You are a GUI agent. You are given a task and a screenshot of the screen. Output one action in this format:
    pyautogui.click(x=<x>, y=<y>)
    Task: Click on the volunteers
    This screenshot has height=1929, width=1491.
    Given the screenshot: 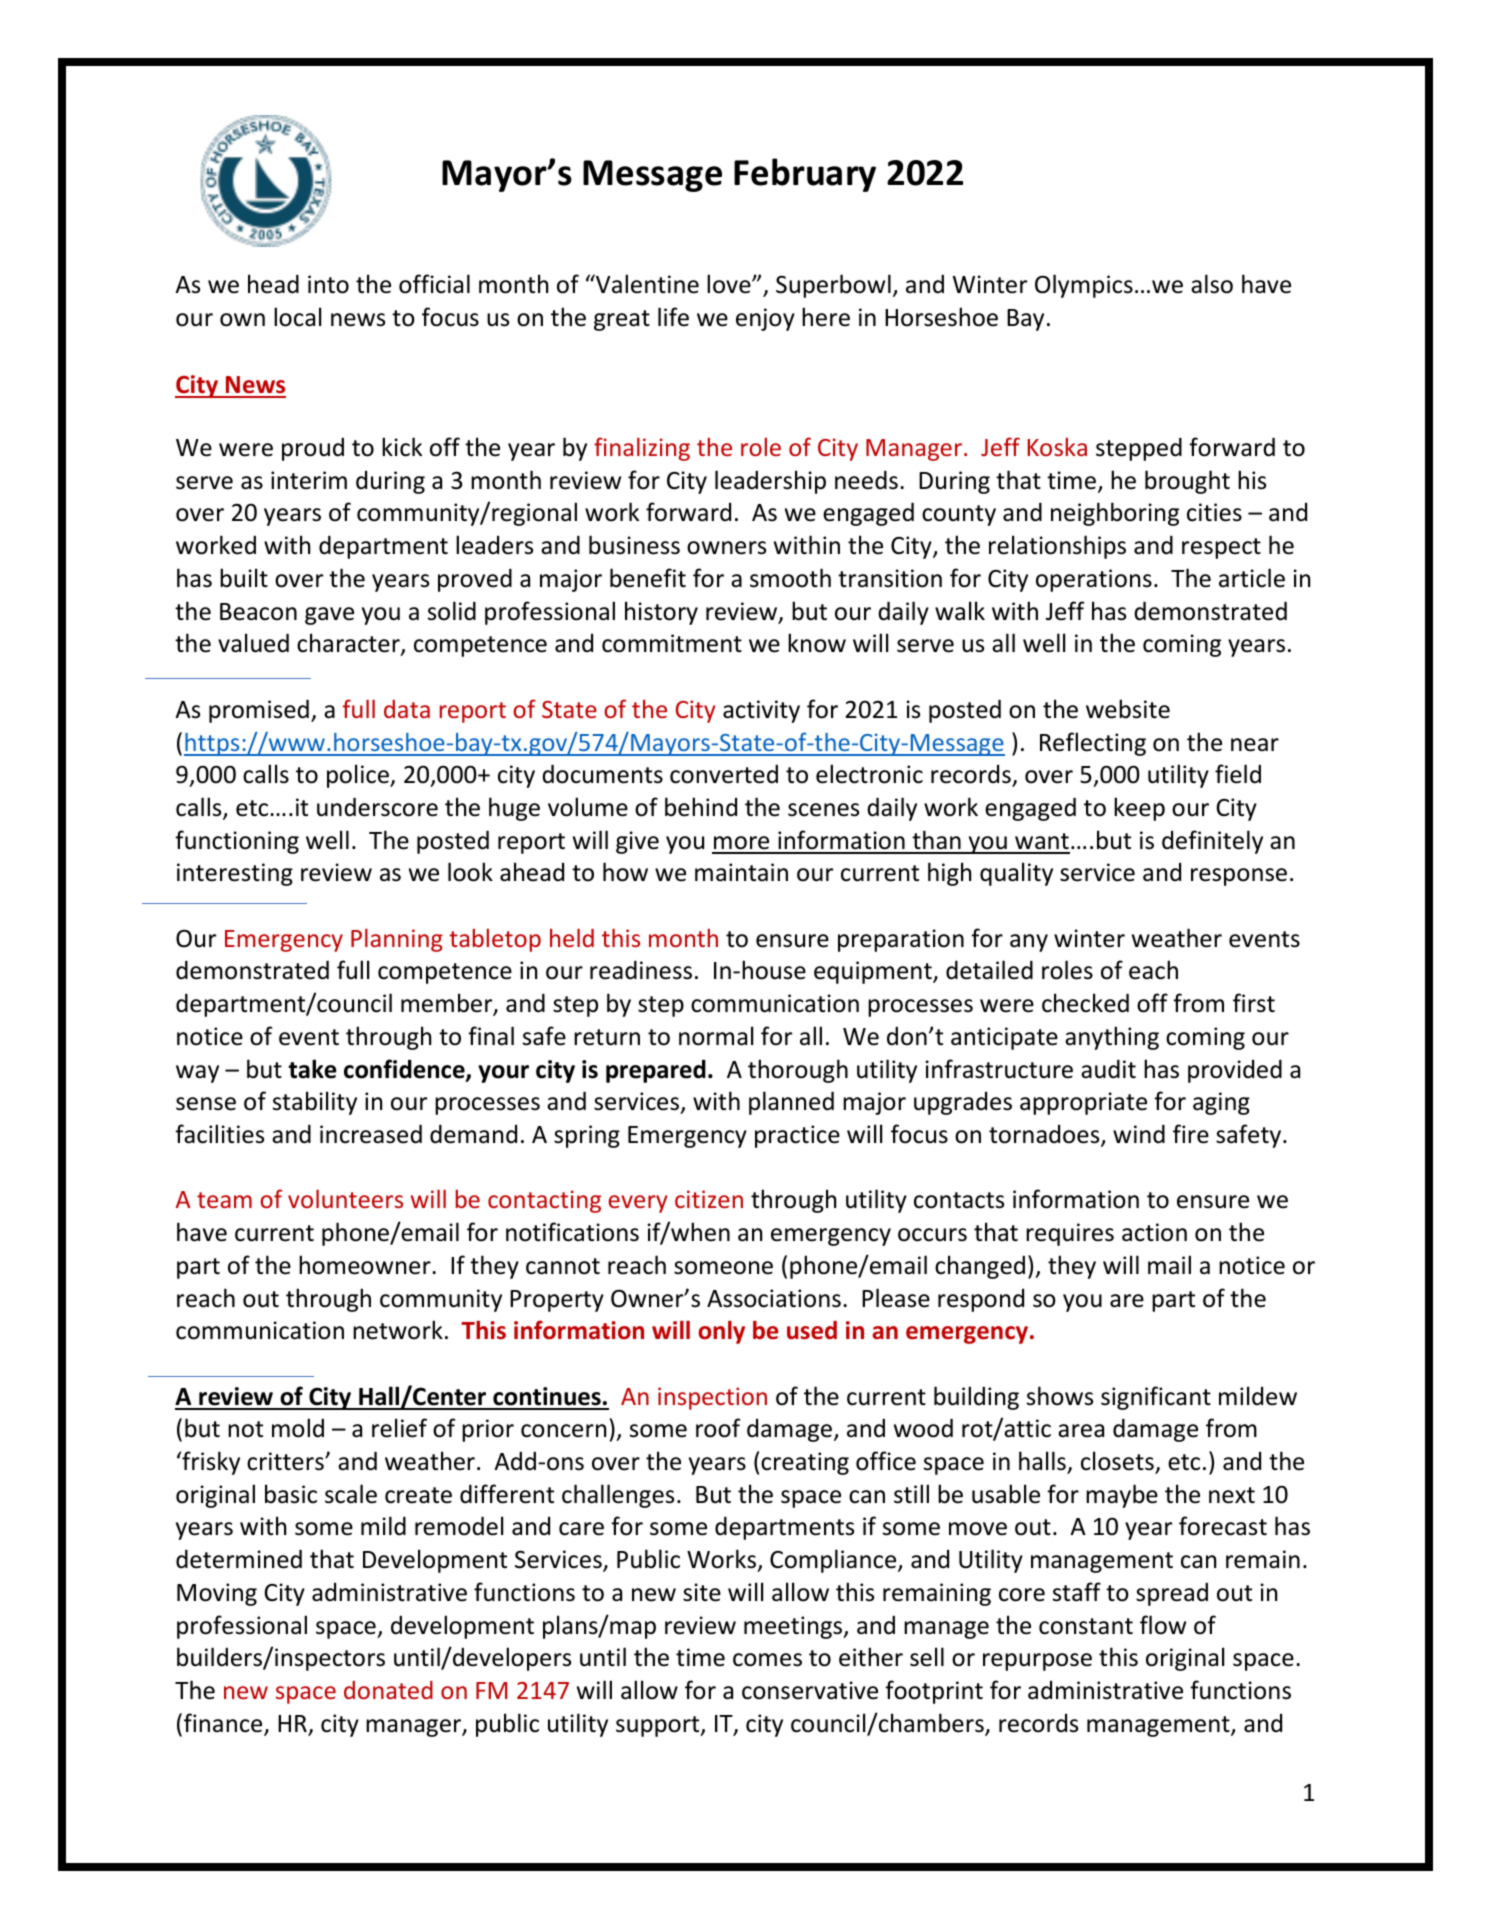 What is the action you would take?
    pyautogui.click(x=345, y=1198)
